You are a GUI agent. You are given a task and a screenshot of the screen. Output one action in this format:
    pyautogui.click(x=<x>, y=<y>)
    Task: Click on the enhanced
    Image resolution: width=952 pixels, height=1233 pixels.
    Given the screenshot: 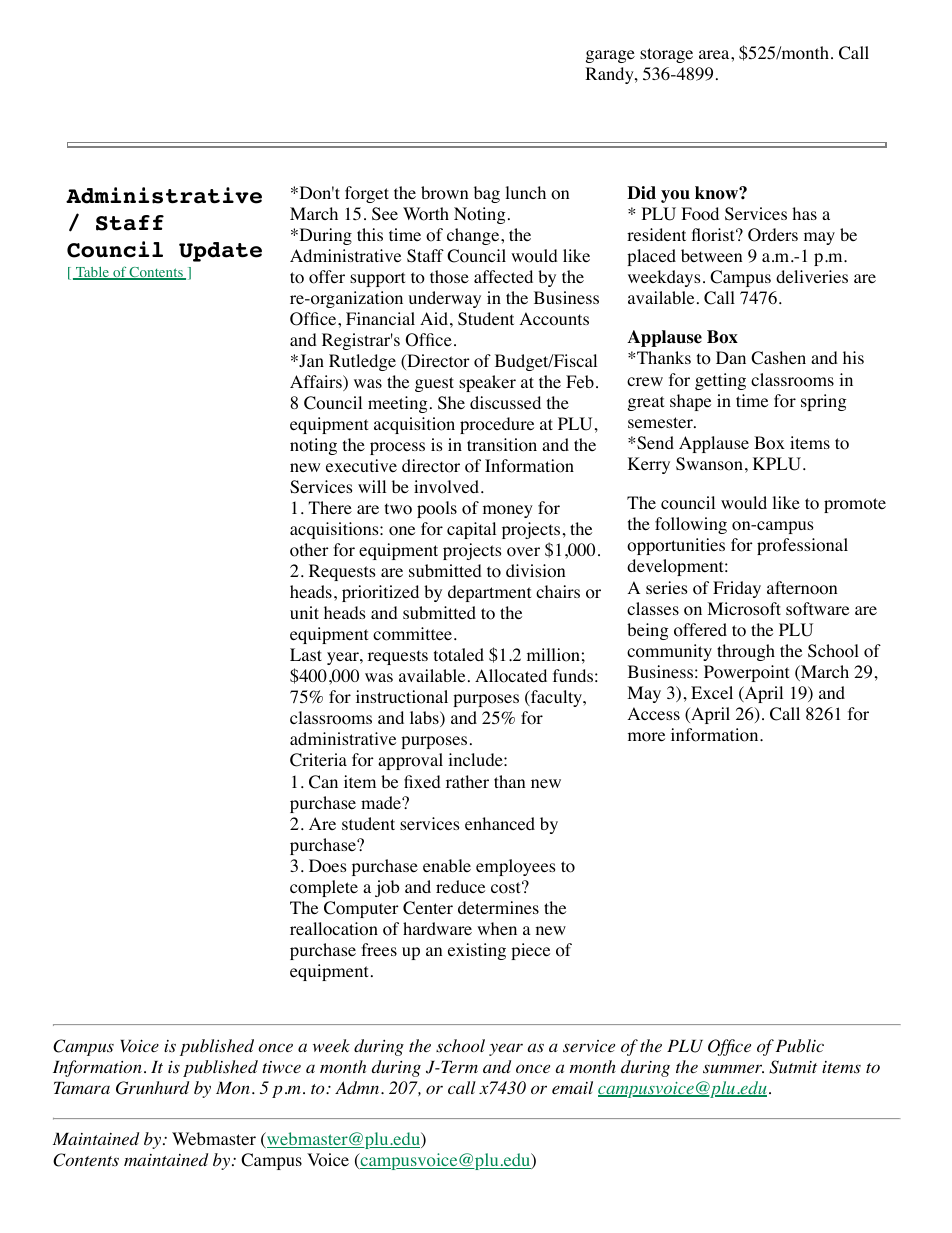 What is the action you would take?
    pyautogui.click(x=500, y=823)
